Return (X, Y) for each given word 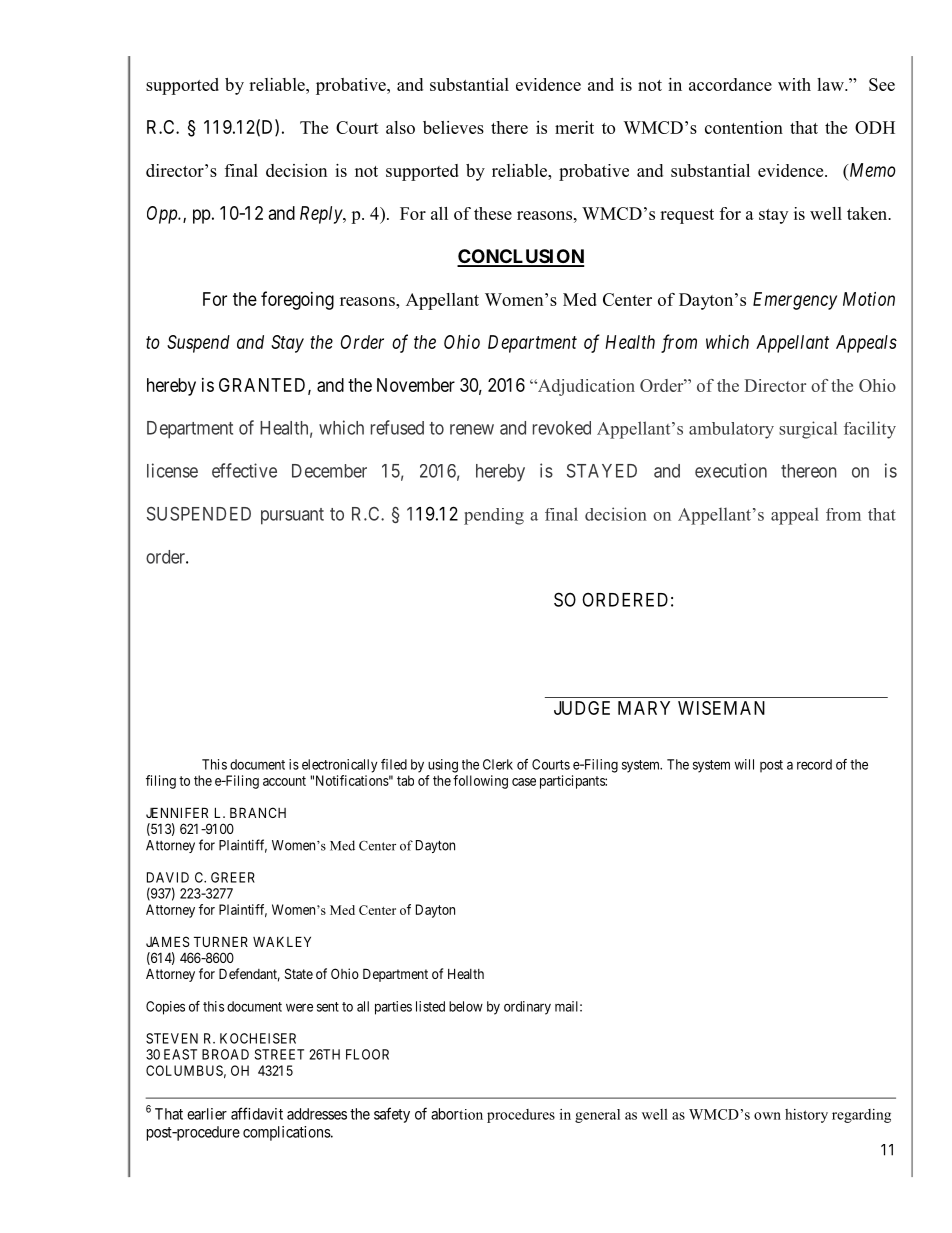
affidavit (257, 1113)
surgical (808, 430)
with (794, 84)
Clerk (498, 764)
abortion (457, 1114)
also (400, 127)
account (284, 781)
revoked (562, 428)
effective (244, 470)
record (814, 764)
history (806, 1116)
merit (574, 127)
